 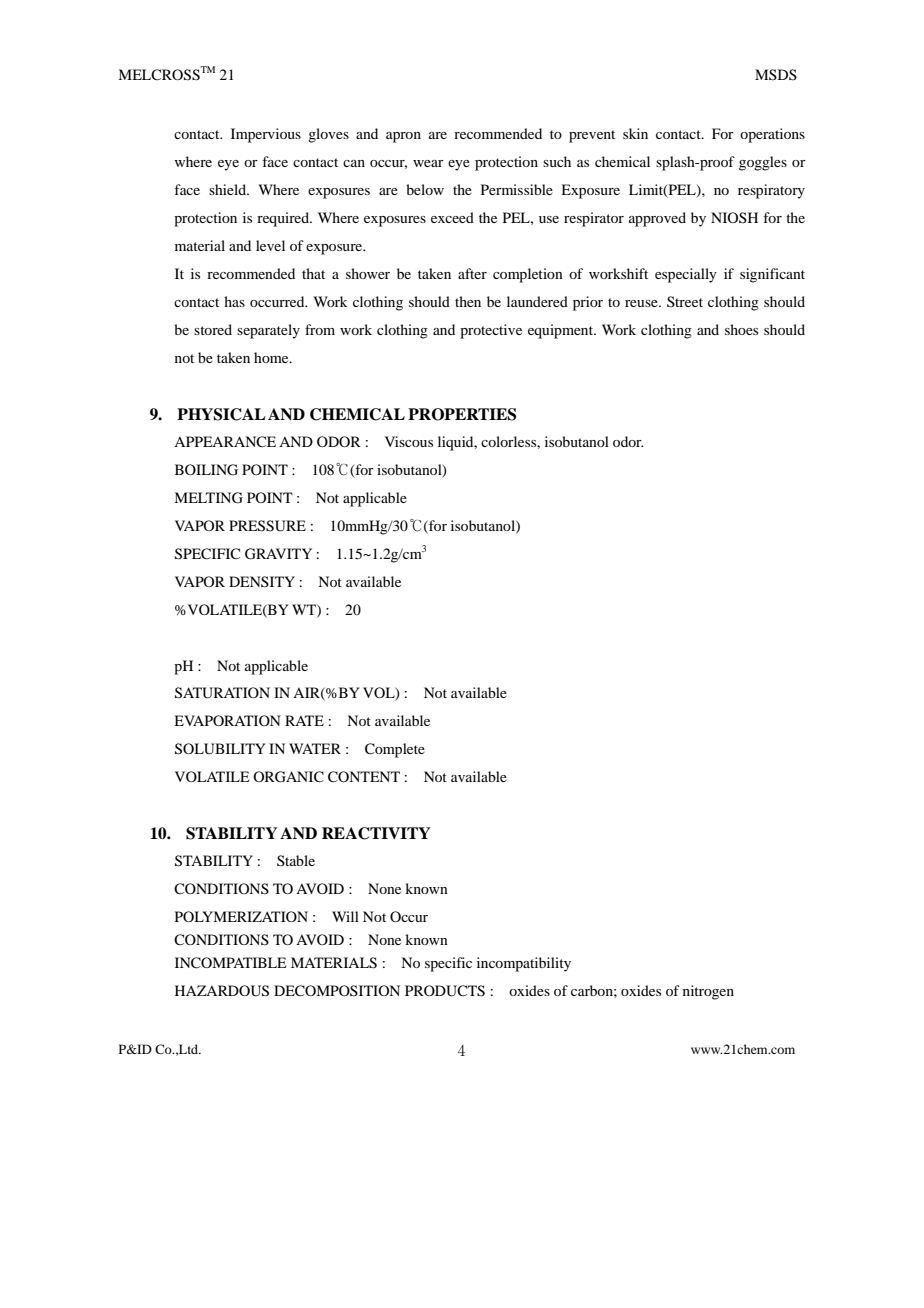 I want to click on PROPERTIES, so click(x=462, y=414).
